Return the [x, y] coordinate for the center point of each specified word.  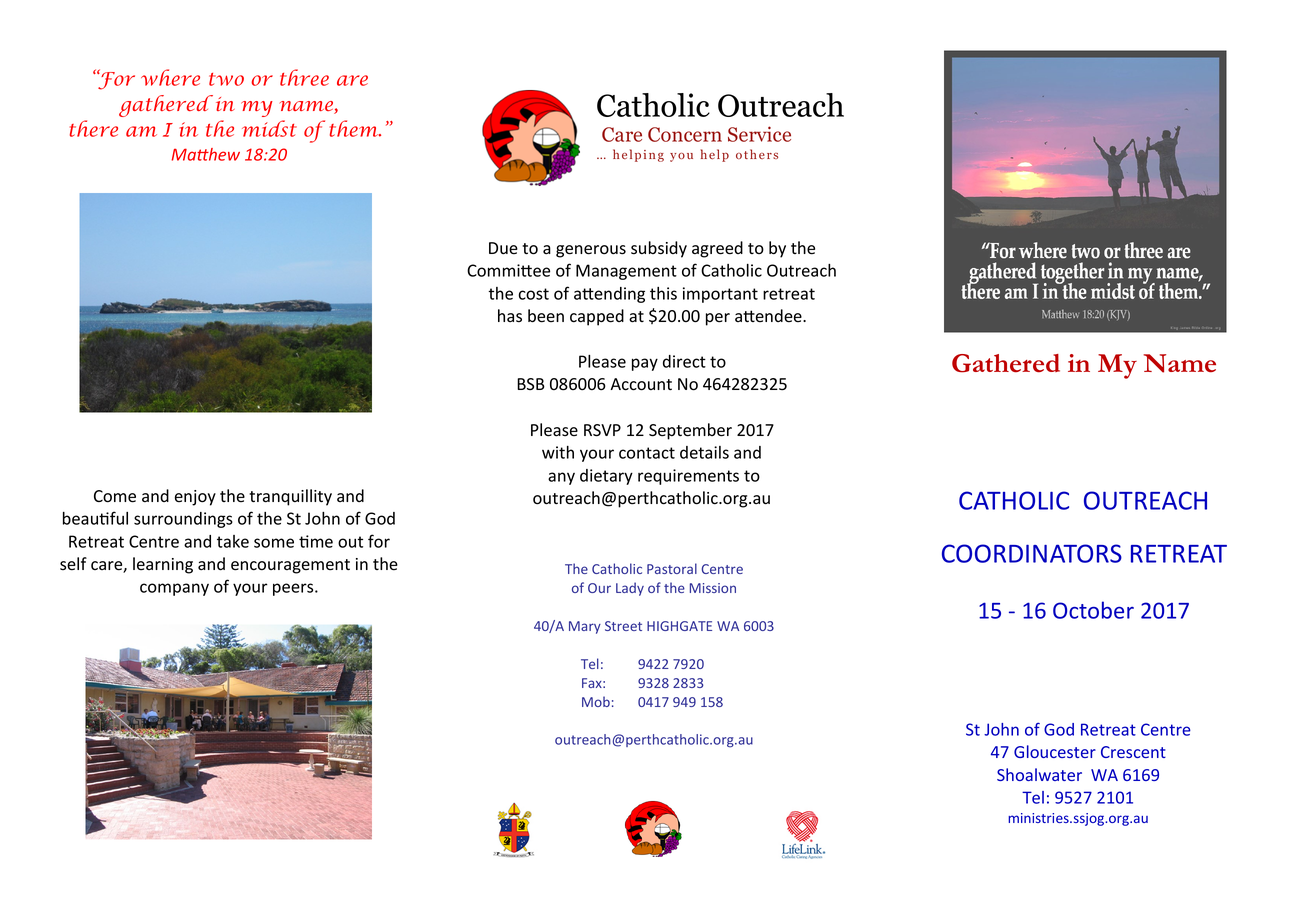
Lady [630, 589]
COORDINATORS [1032, 553]
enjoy [195, 498]
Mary [585, 627]
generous [591, 251]
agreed [717, 249]
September [690, 431]
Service [759, 134]
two [226, 79]
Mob [596, 701]
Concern [685, 134]
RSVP [602, 430]
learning [163, 565]
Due [503, 248]
